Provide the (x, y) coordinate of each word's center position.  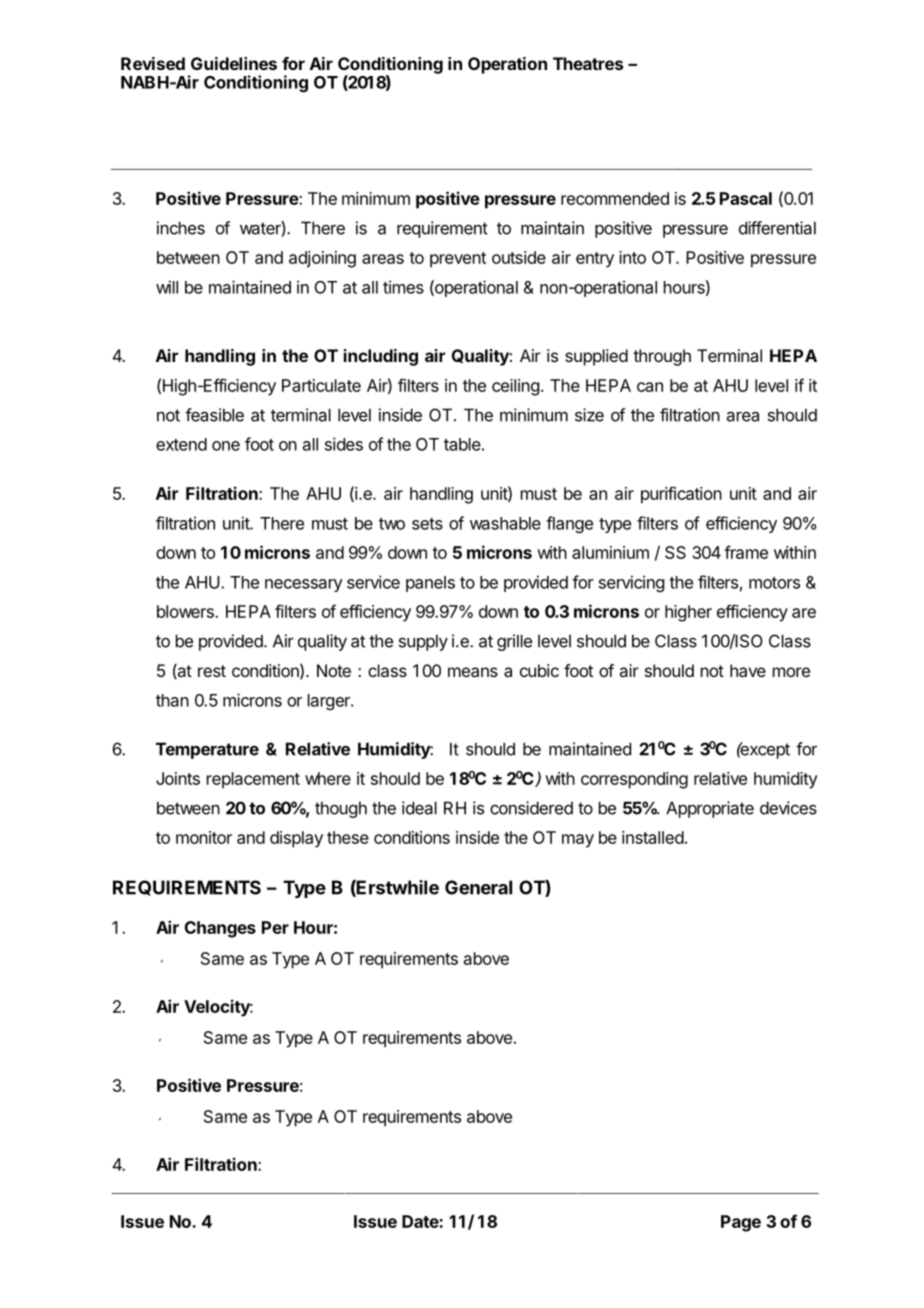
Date (421, 1221)
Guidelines (234, 63)
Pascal (746, 198)
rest (212, 671)
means (473, 672)
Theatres (588, 63)
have (748, 670)
